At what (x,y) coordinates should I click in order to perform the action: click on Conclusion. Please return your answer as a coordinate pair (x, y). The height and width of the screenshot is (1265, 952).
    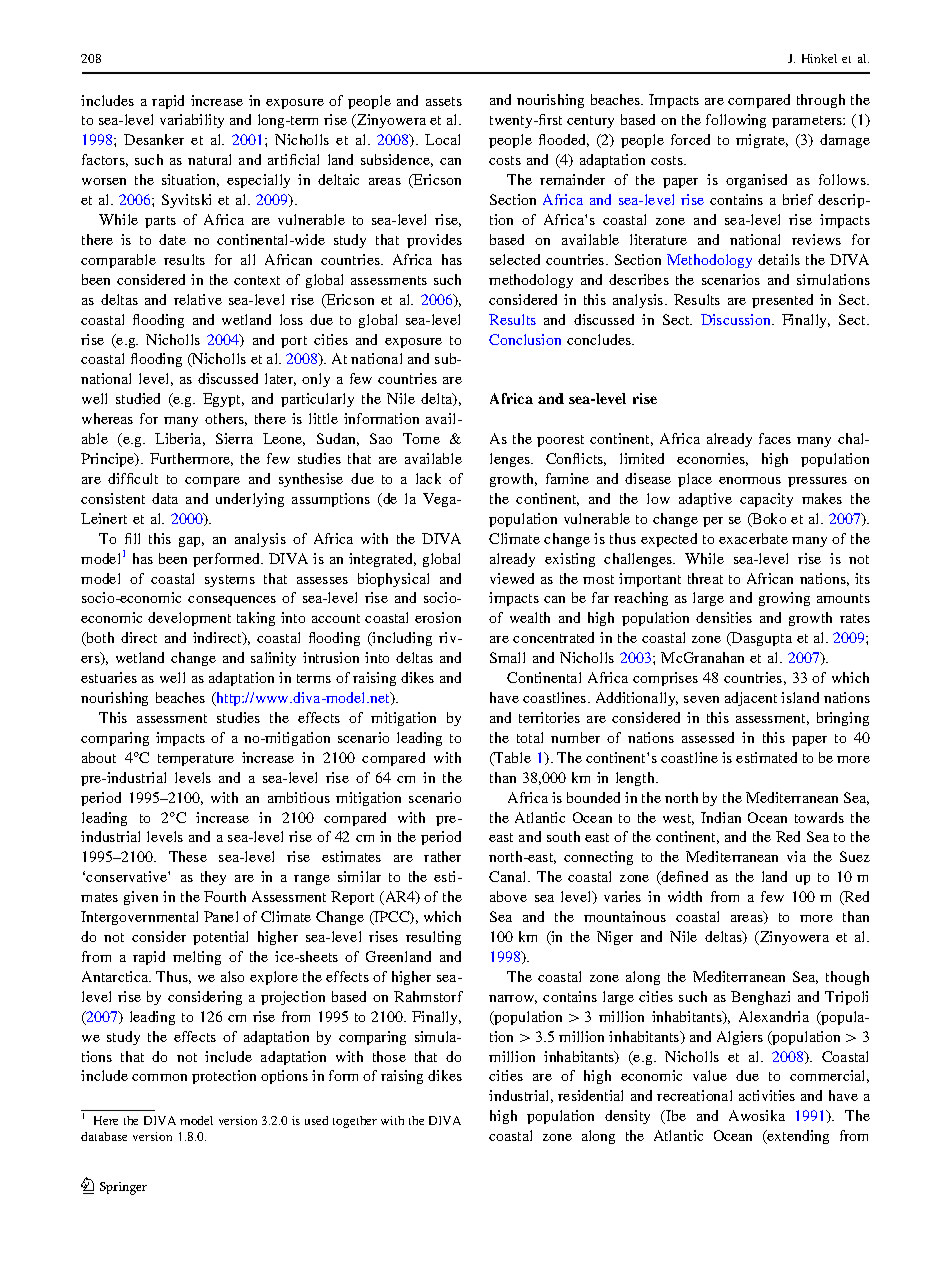
    Looking at the image, I should click on (525, 339).
